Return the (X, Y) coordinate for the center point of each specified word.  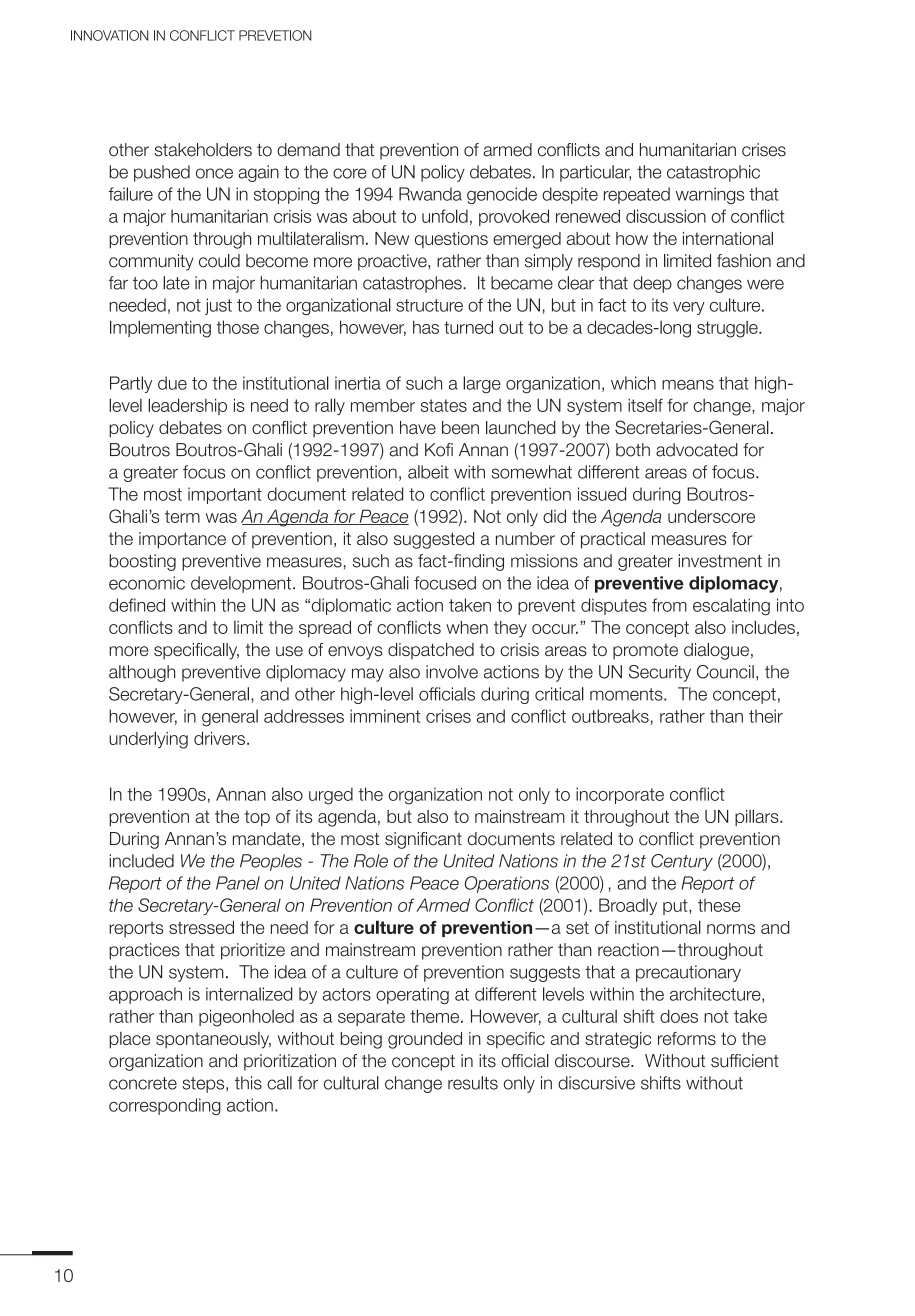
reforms (687, 1038)
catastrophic (713, 173)
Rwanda (430, 194)
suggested (434, 540)
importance (182, 540)
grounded (425, 1040)
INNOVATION (109, 35)
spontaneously (213, 1040)
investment (720, 561)
